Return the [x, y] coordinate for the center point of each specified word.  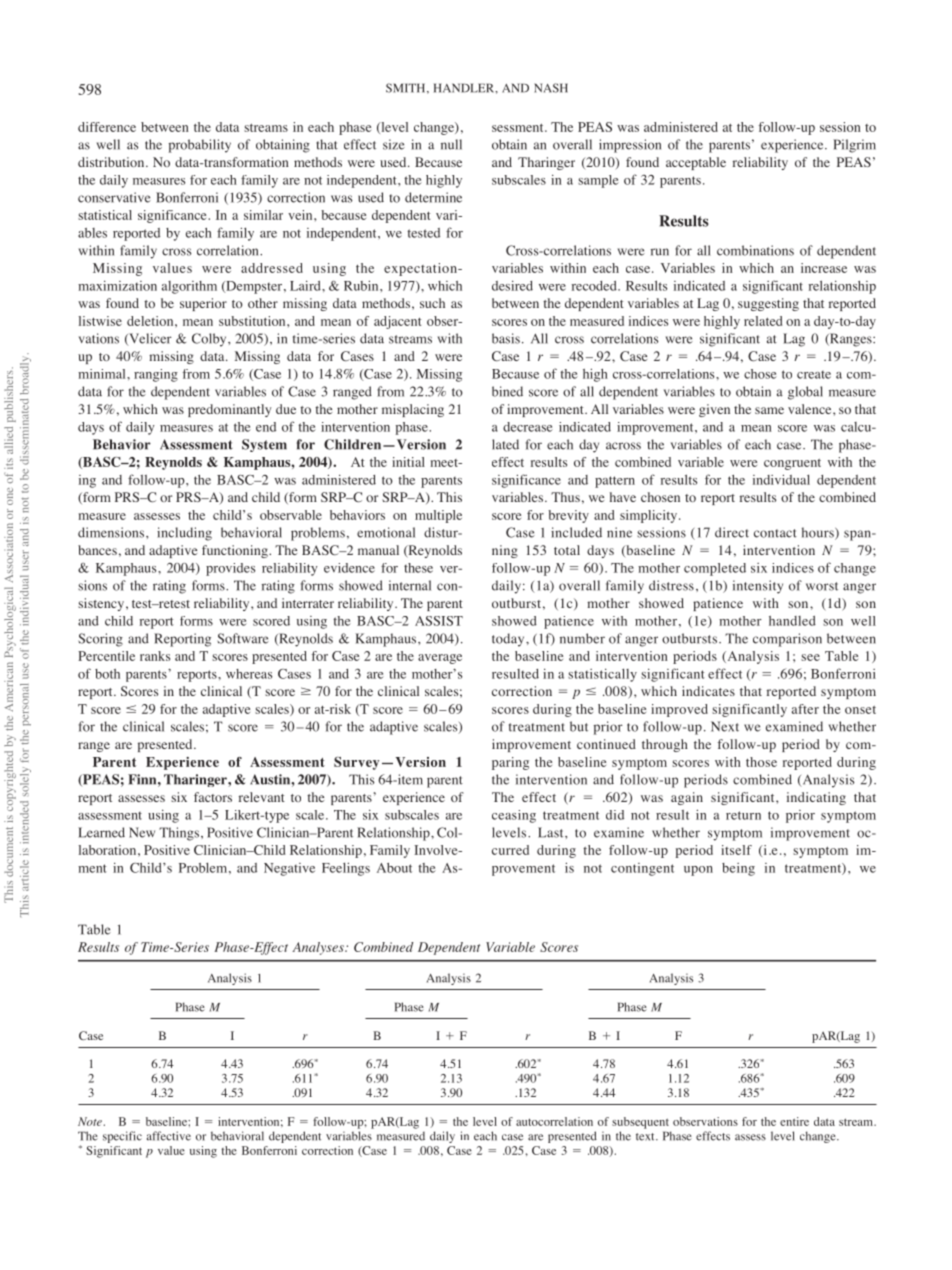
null [451, 144]
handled [792, 621]
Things [179, 834]
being [738, 869]
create [814, 375]
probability [200, 146]
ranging [156, 375]
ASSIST [439, 621]
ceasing [514, 816]
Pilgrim [854, 146]
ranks [155, 656]
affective [169, 1136]
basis [506, 338]
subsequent [640, 1123]
